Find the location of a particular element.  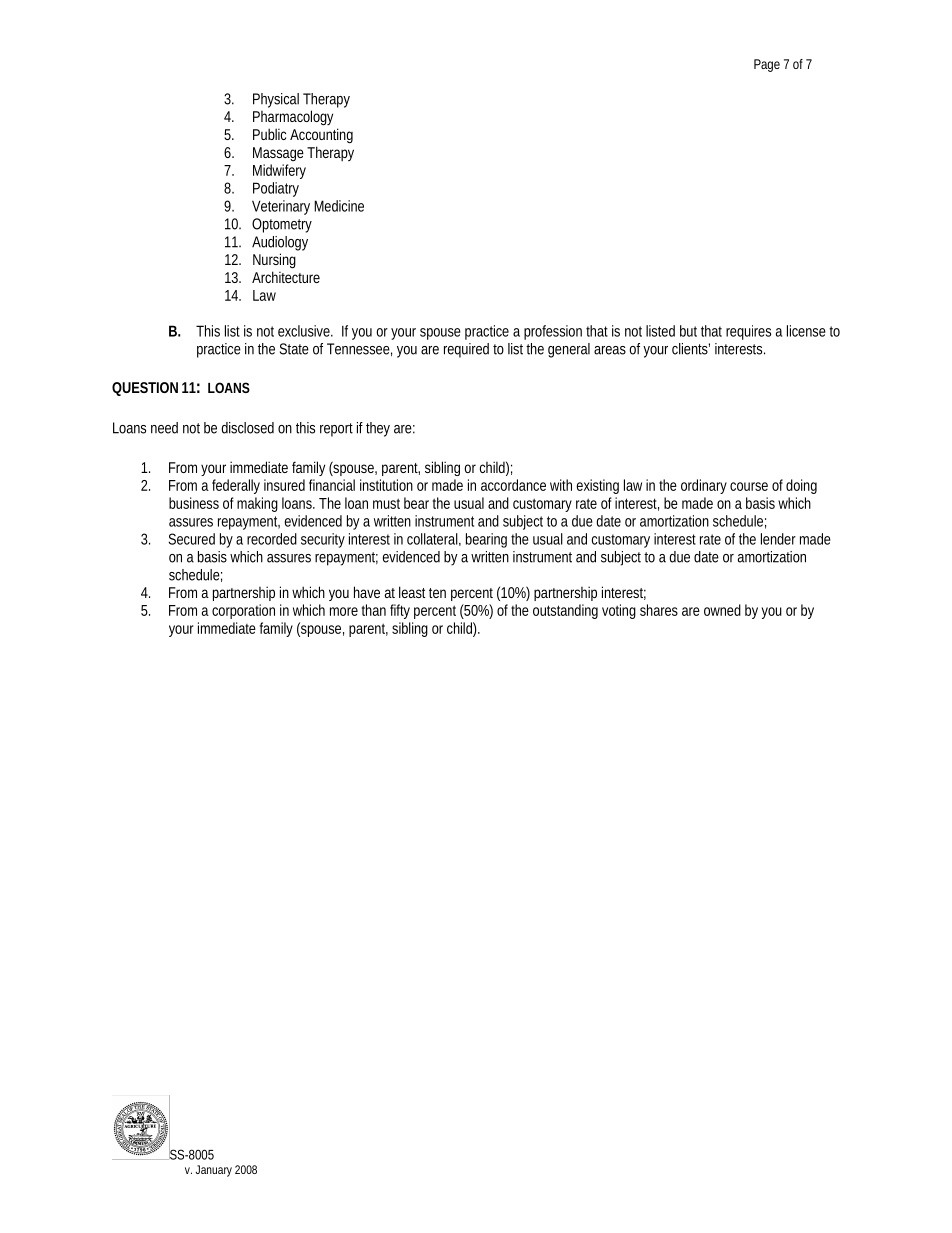

owned is located at coordinates (722, 610).
